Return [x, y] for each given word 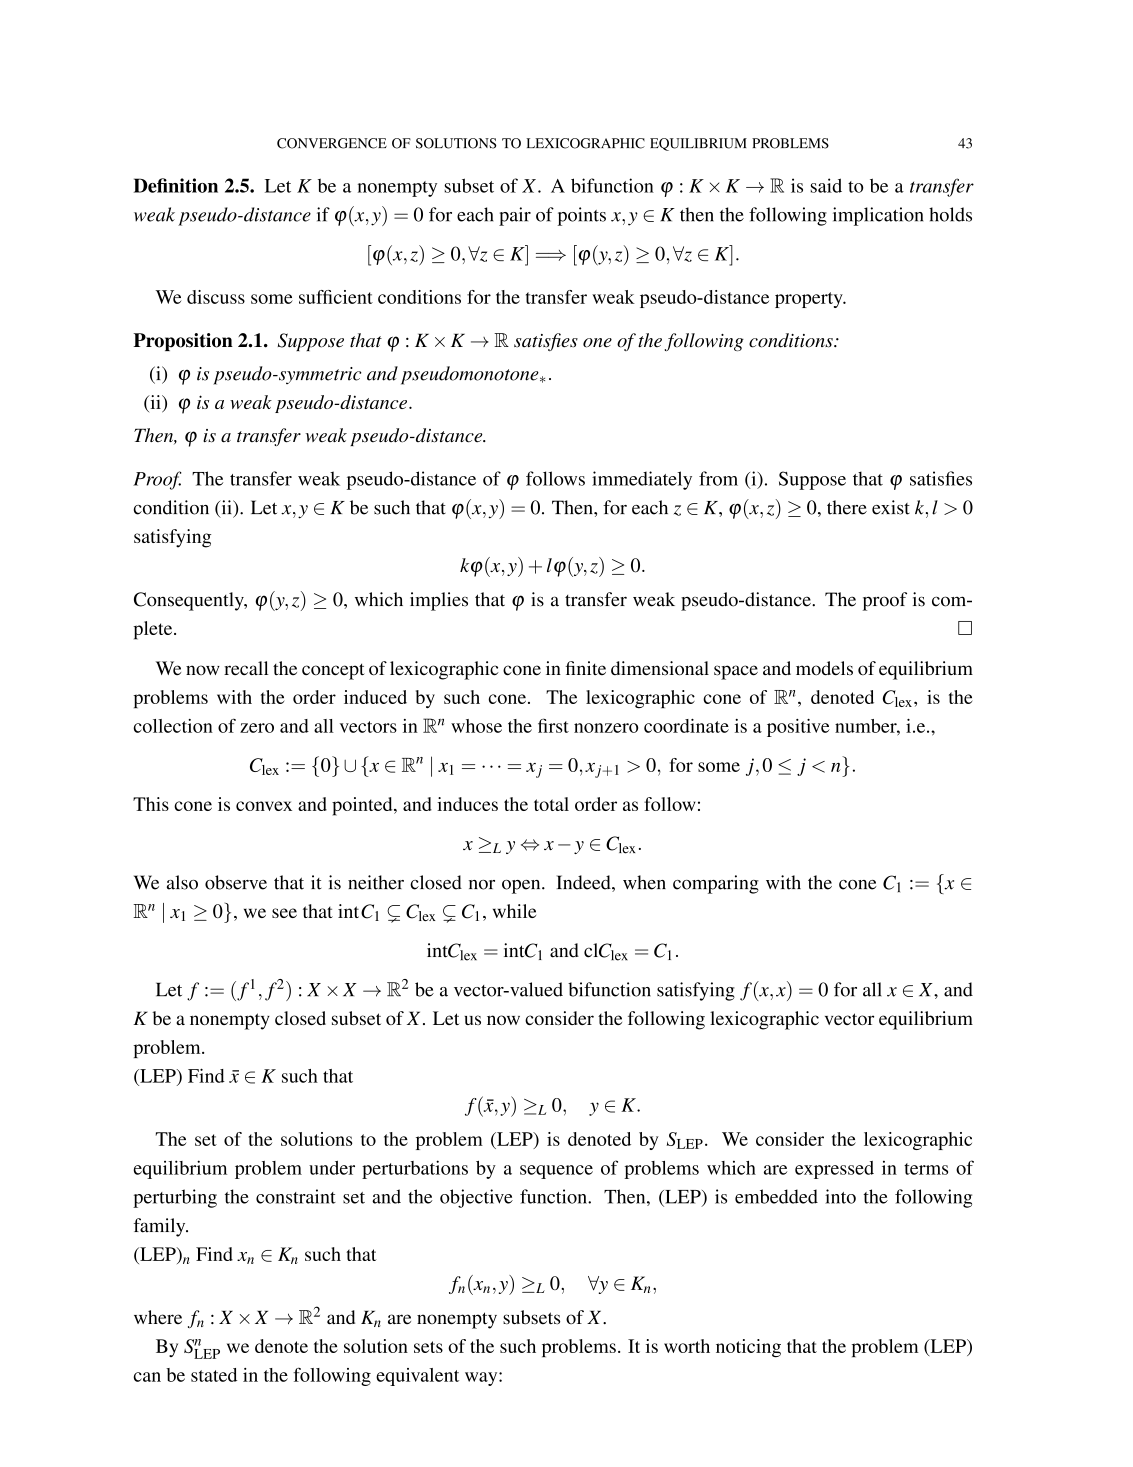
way [482, 1379]
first [553, 725]
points [582, 216]
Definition [176, 185]
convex [264, 806]
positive [798, 728]
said [826, 185]
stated [214, 1375]
